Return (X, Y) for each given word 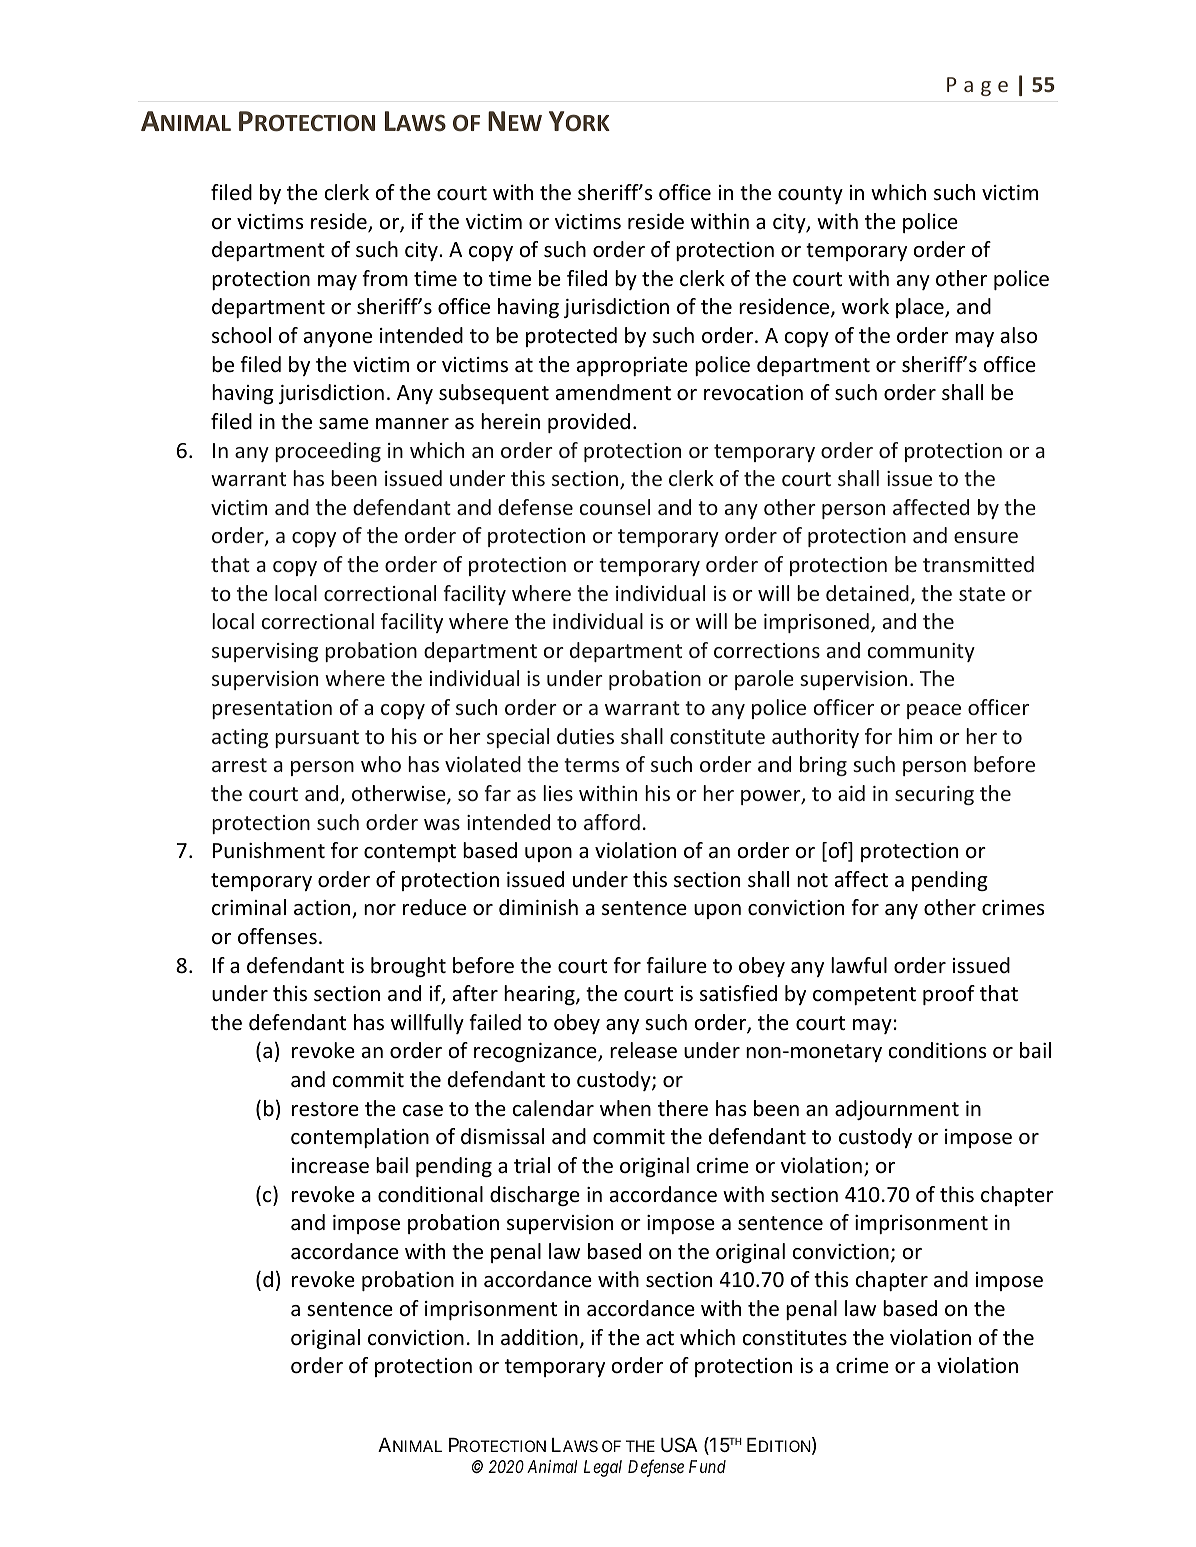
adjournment (897, 1110)
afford (612, 822)
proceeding (328, 452)
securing (934, 795)
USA (679, 1444)
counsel (615, 507)
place (921, 308)
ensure (986, 537)
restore (325, 1109)
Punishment (269, 850)
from (385, 278)
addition (539, 1337)
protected (571, 337)
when (625, 1108)
